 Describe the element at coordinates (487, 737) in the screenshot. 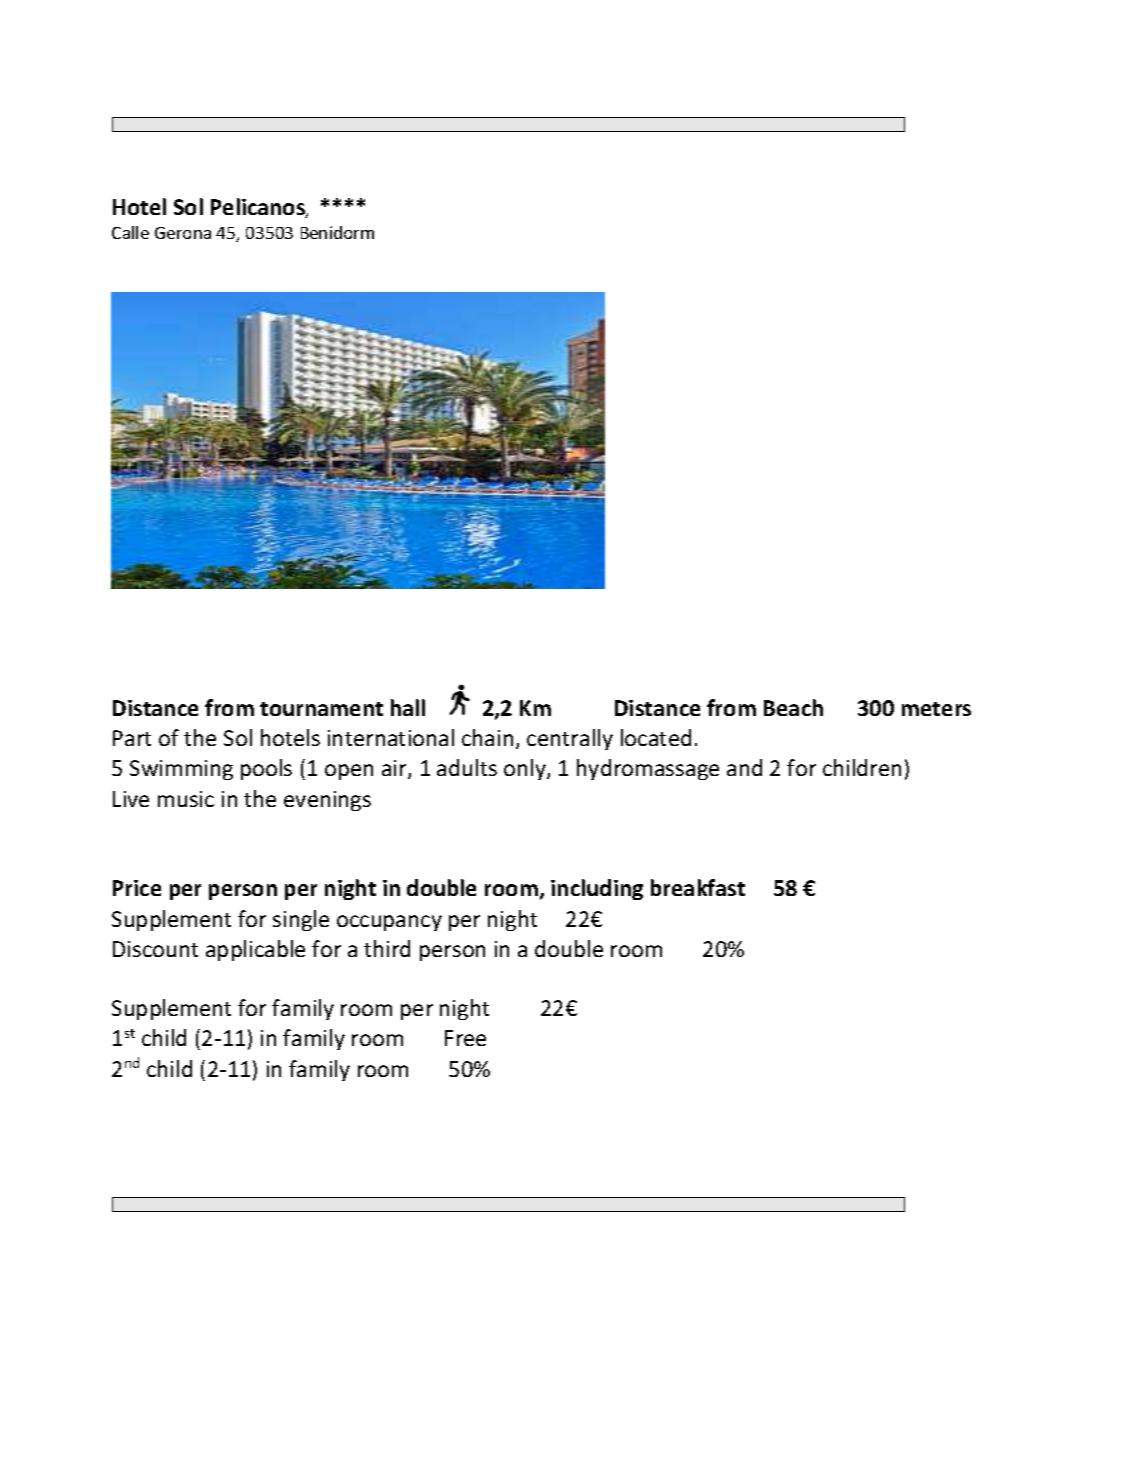

I see `chain` at that location.
